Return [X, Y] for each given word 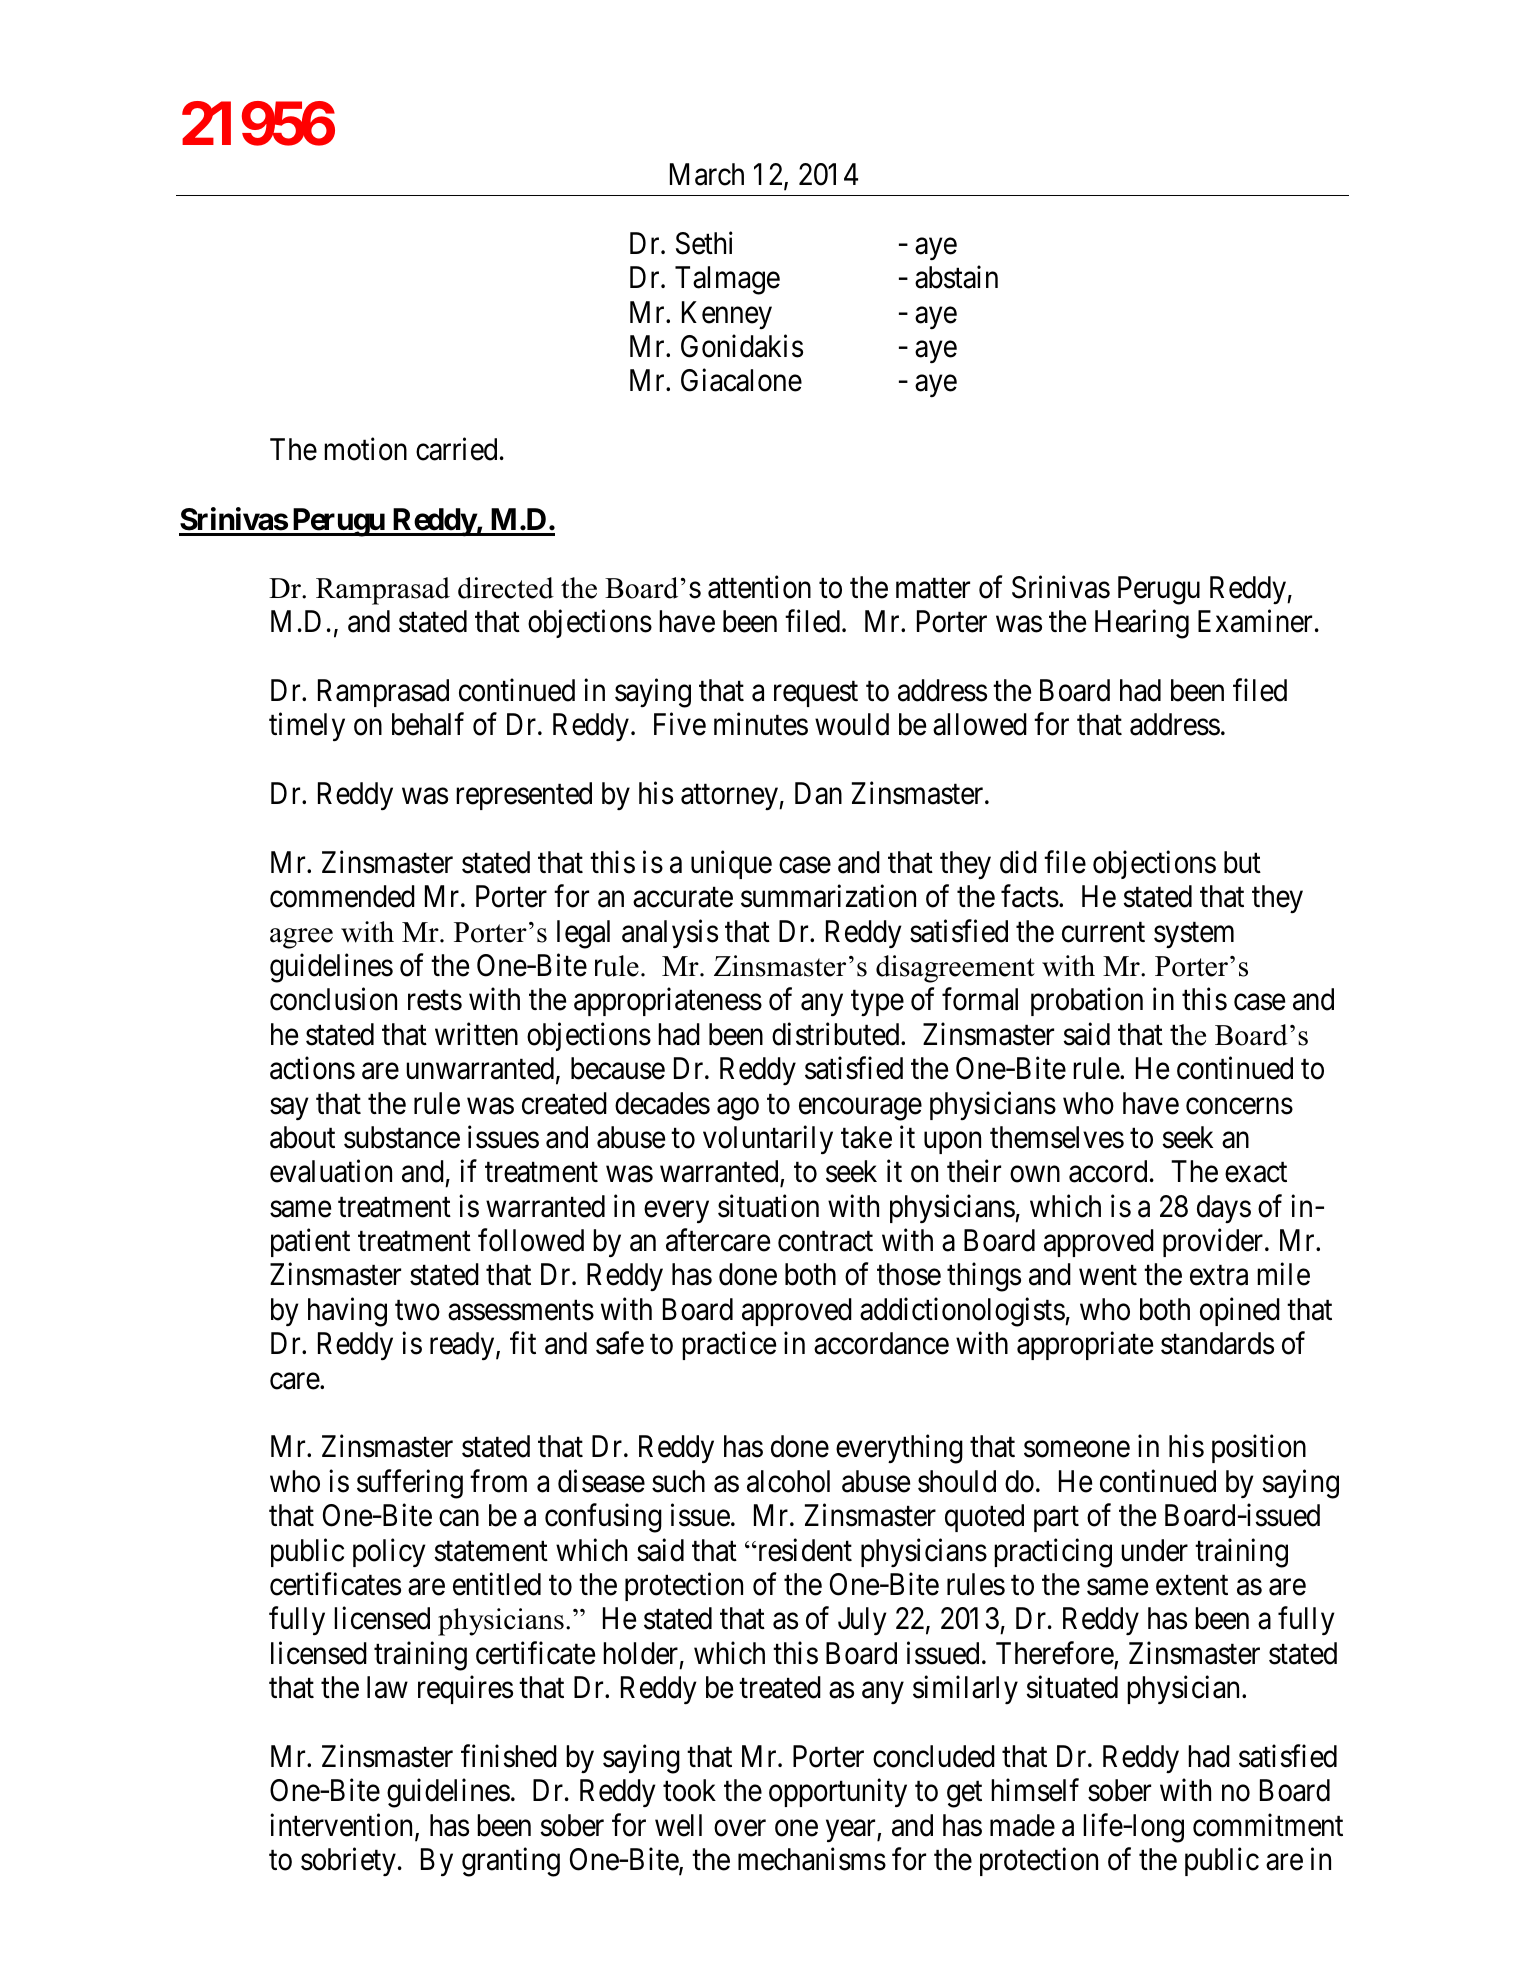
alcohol [788, 1481]
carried [456, 449]
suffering [410, 1484]
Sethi [704, 243]
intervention [343, 1826]
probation [1087, 1002]
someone [1077, 1450]
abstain [956, 277]
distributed [837, 1034]
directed [506, 588]
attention [759, 587]
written [476, 1034]
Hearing [1142, 624]
